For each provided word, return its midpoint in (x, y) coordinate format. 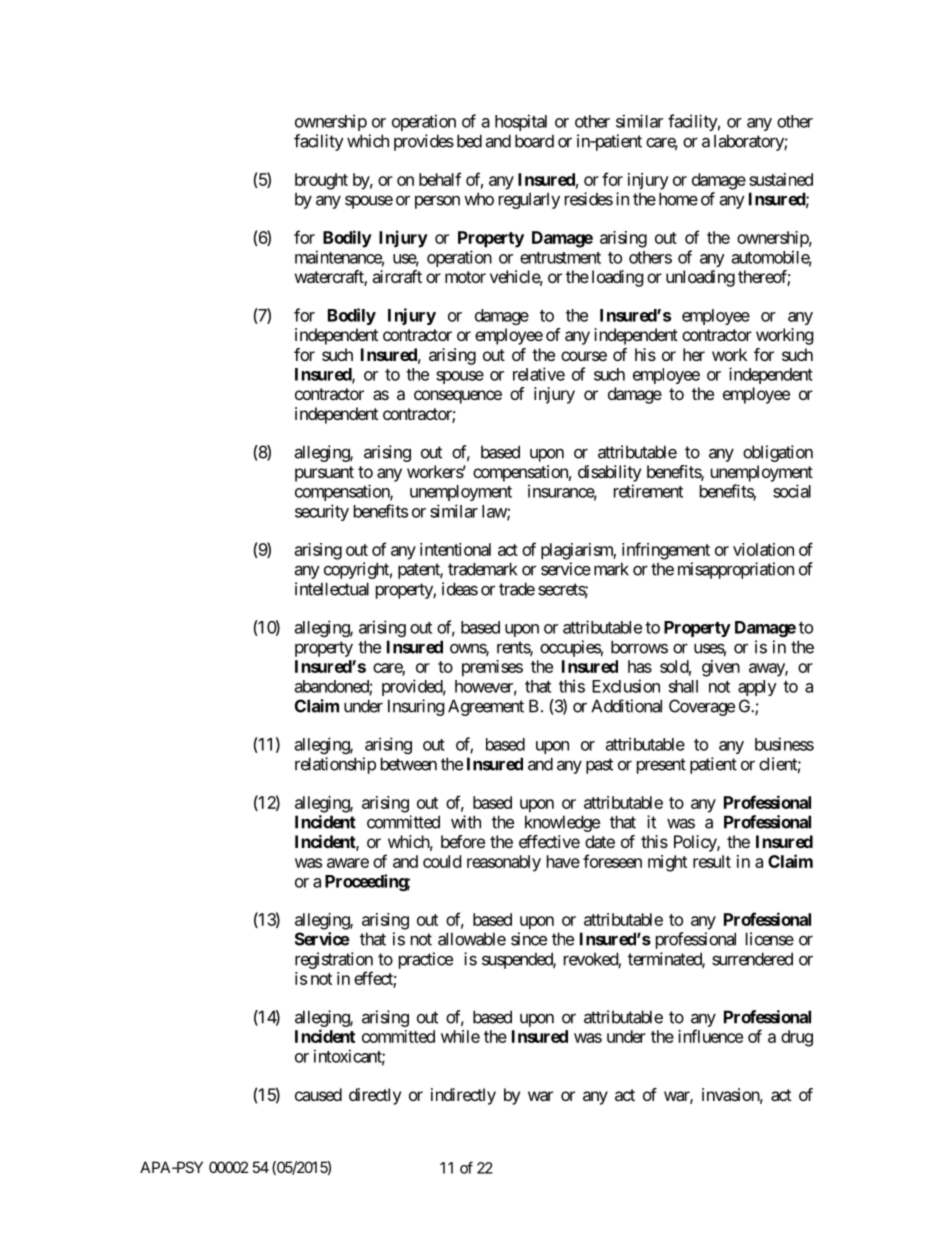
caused (318, 1094)
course (584, 356)
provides (424, 142)
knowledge (562, 823)
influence (710, 1036)
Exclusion (626, 686)
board (534, 141)
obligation (778, 453)
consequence (458, 397)
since (529, 939)
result (712, 861)
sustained (781, 179)
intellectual (332, 589)
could (442, 861)
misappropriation (736, 570)
